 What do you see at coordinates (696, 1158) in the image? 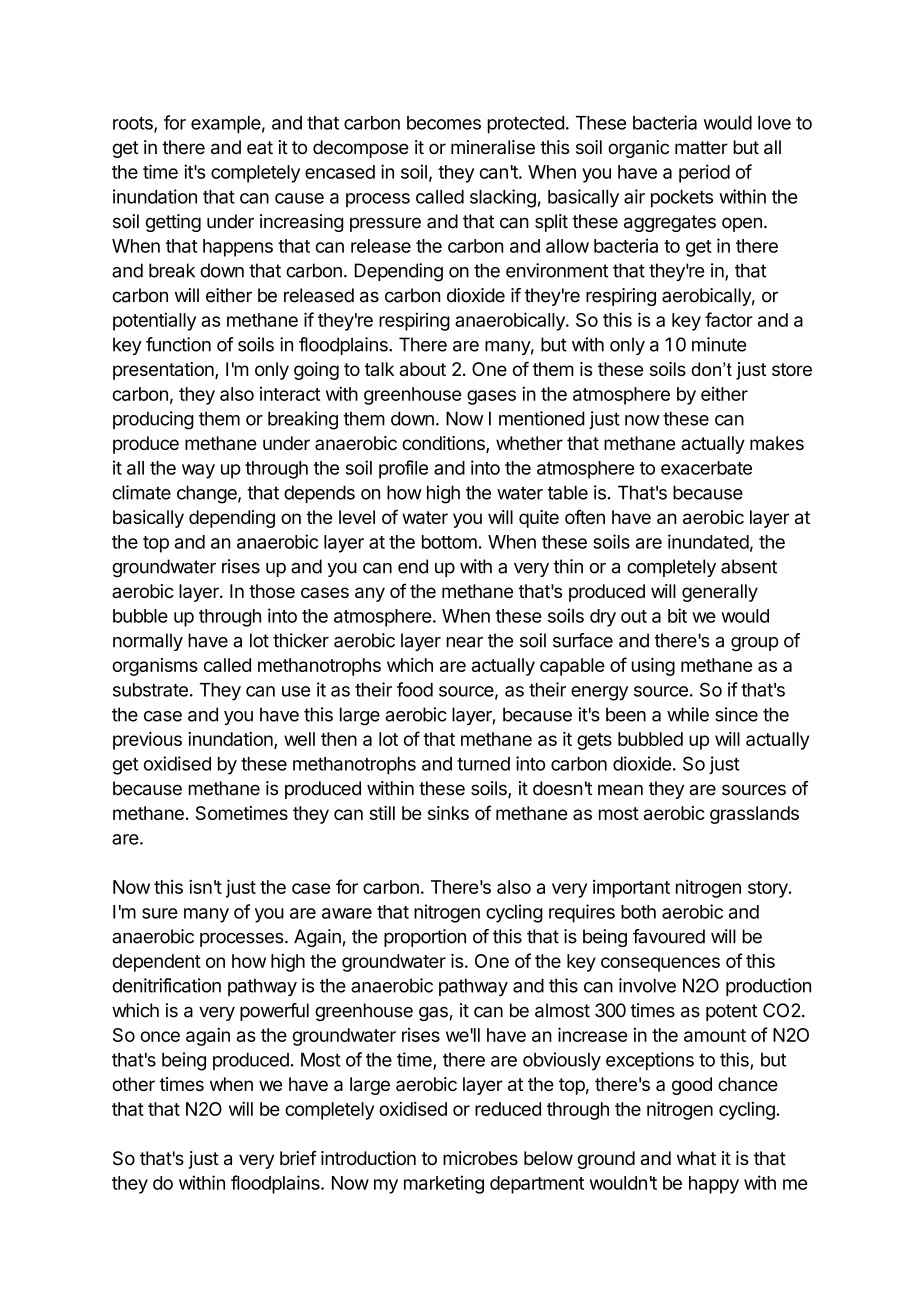
I see `what` at bounding box center [696, 1158].
